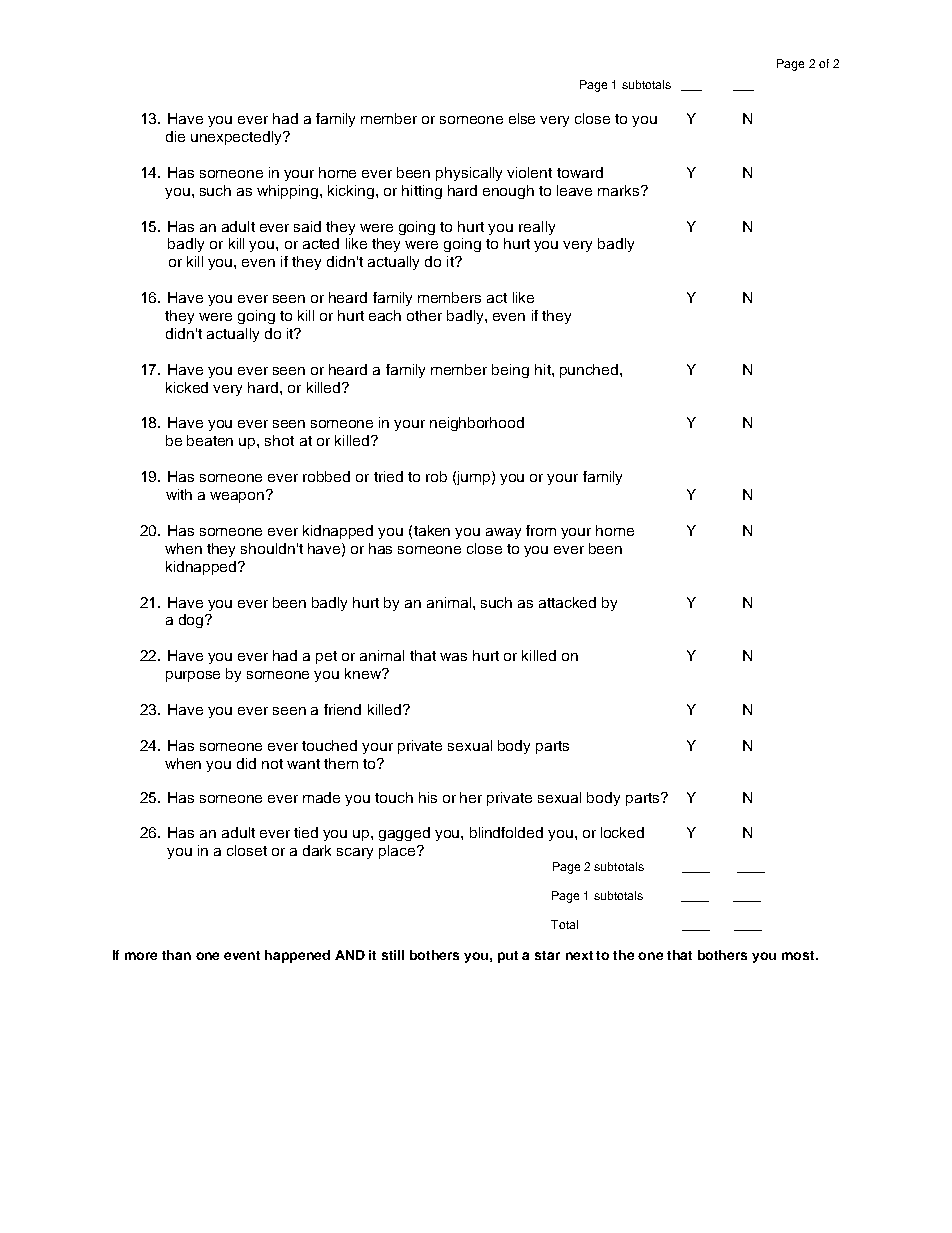 This screenshot has height=1233, width=952. What do you see at coordinates (238, 138) in the screenshot?
I see `unexpectedly` at bounding box center [238, 138].
